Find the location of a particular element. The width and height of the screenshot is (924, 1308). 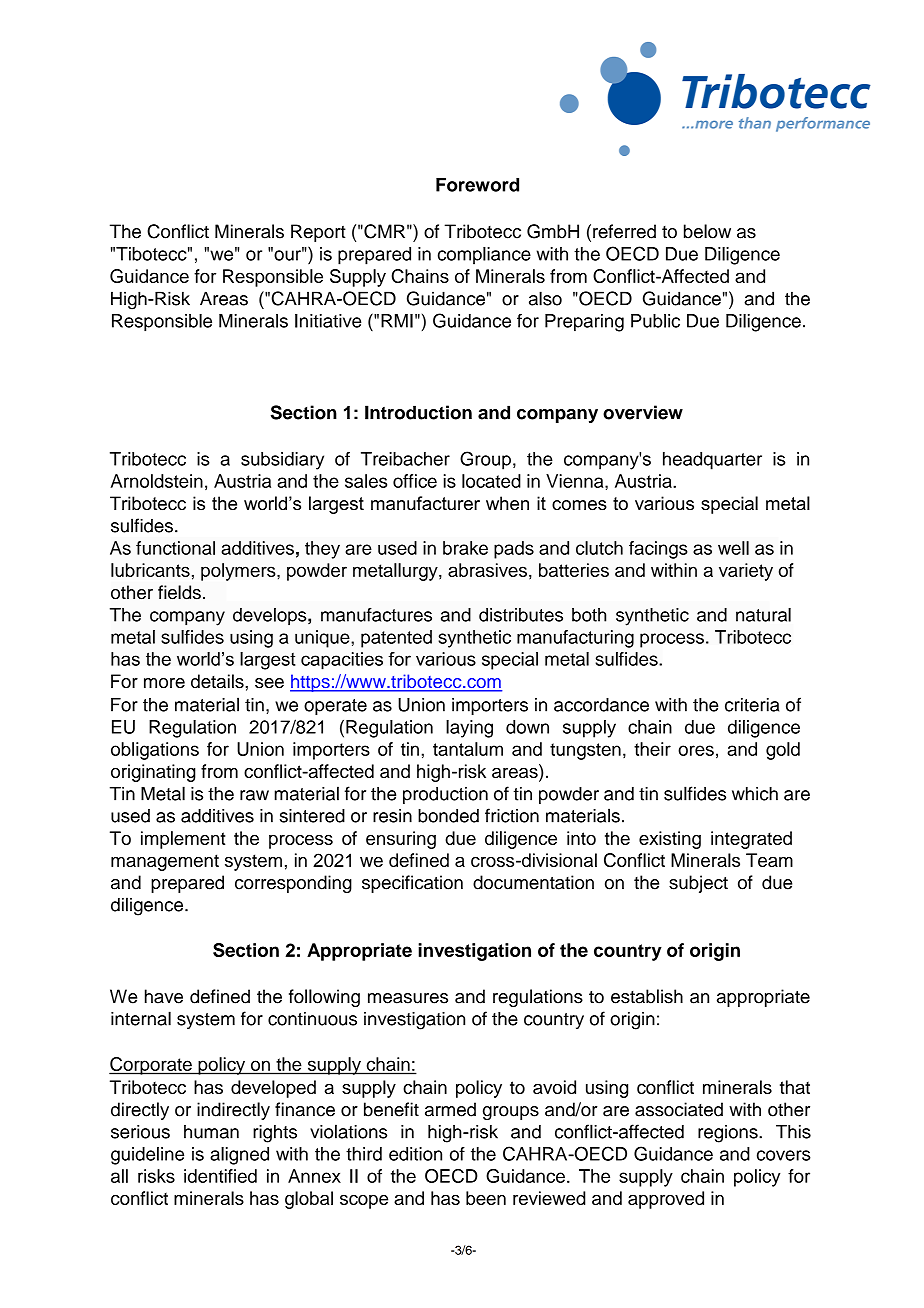

headquarter is located at coordinates (712, 461).
